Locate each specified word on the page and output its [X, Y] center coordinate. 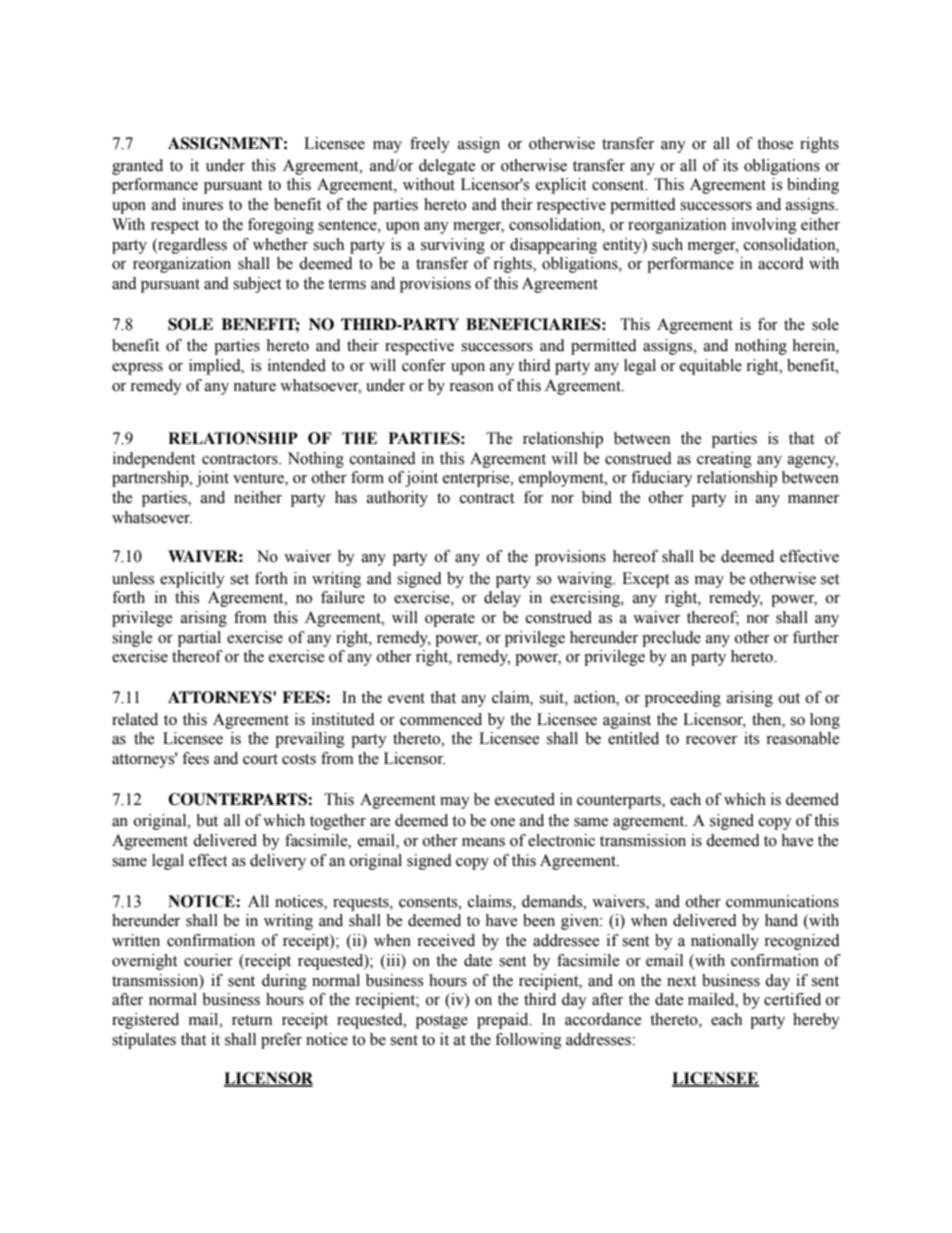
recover [711, 740]
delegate [447, 167]
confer [424, 365]
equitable [711, 367]
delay [502, 599]
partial [199, 639]
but [207, 820]
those [775, 143]
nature [254, 386]
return [252, 1020]
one [503, 822]
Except [645, 580]
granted [137, 167]
